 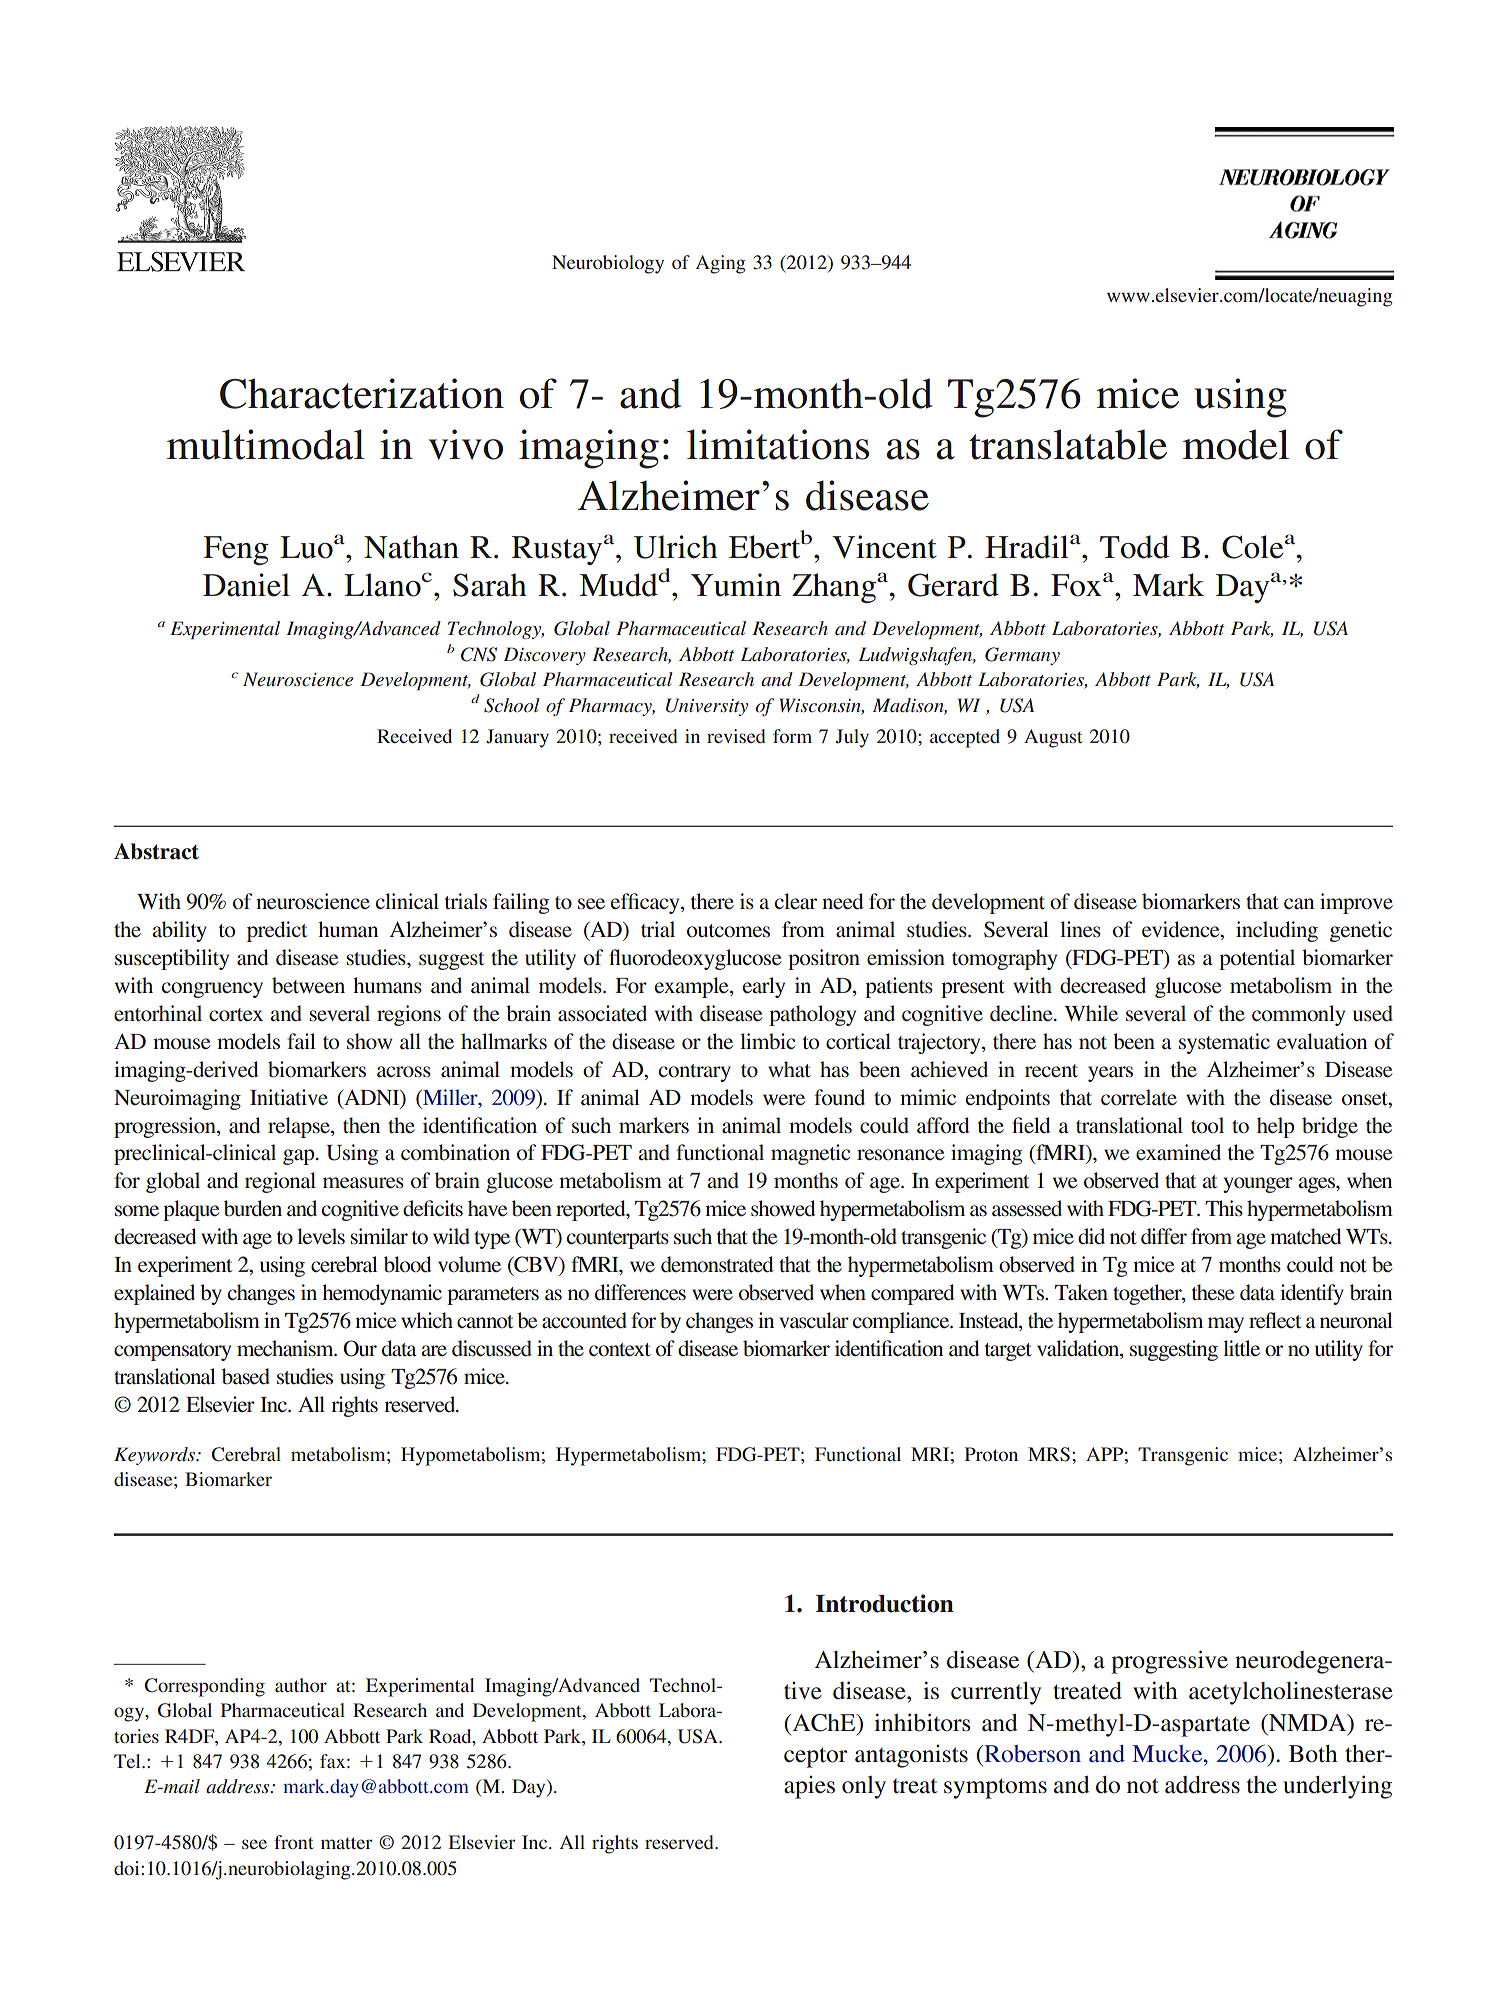 What do you see at coordinates (1224, 1208) in the screenshot?
I see `This` at bounding box center [1224, 1208].
